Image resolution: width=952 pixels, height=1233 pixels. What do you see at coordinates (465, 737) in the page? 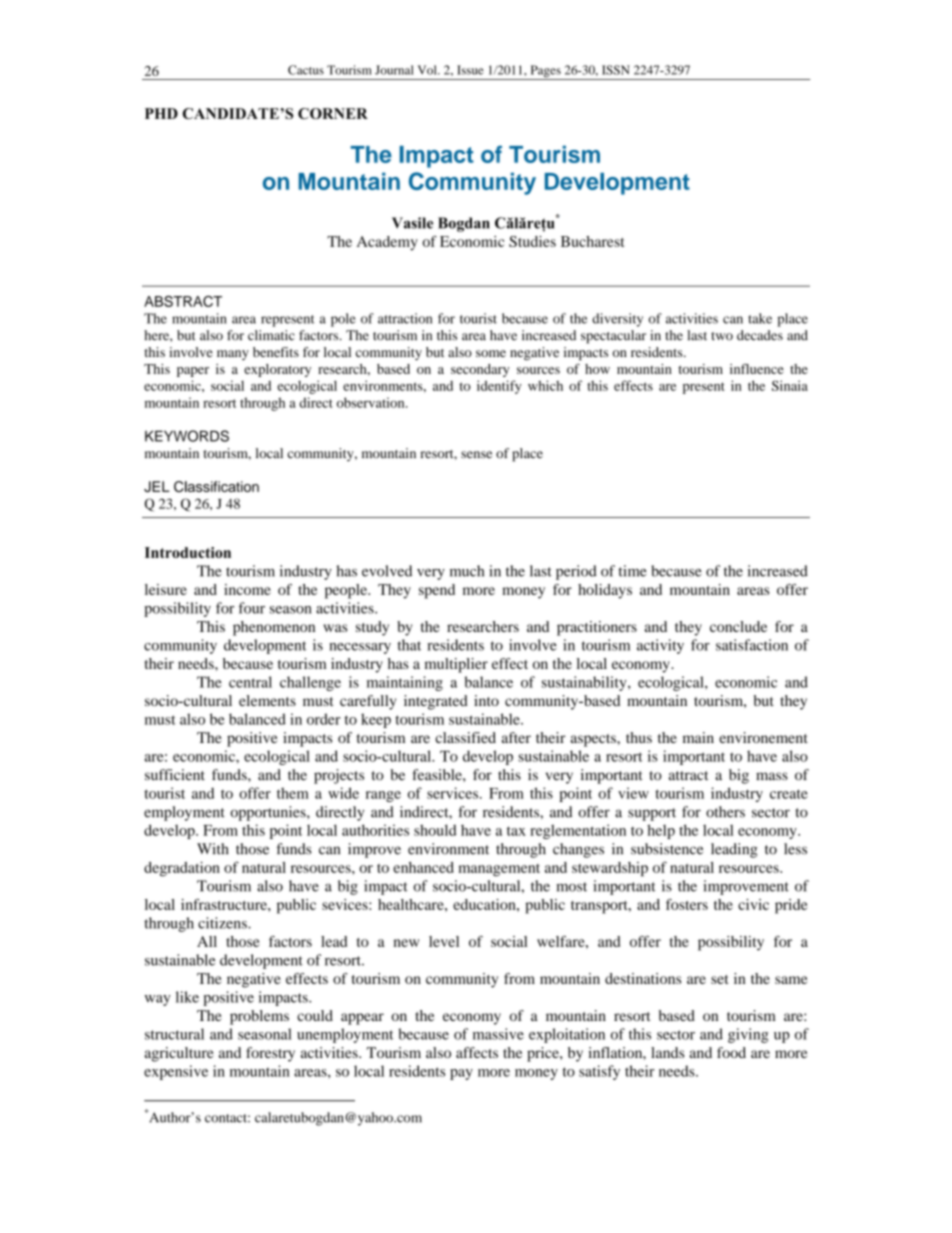
I see `classified` at bounding box center [465, 737].
